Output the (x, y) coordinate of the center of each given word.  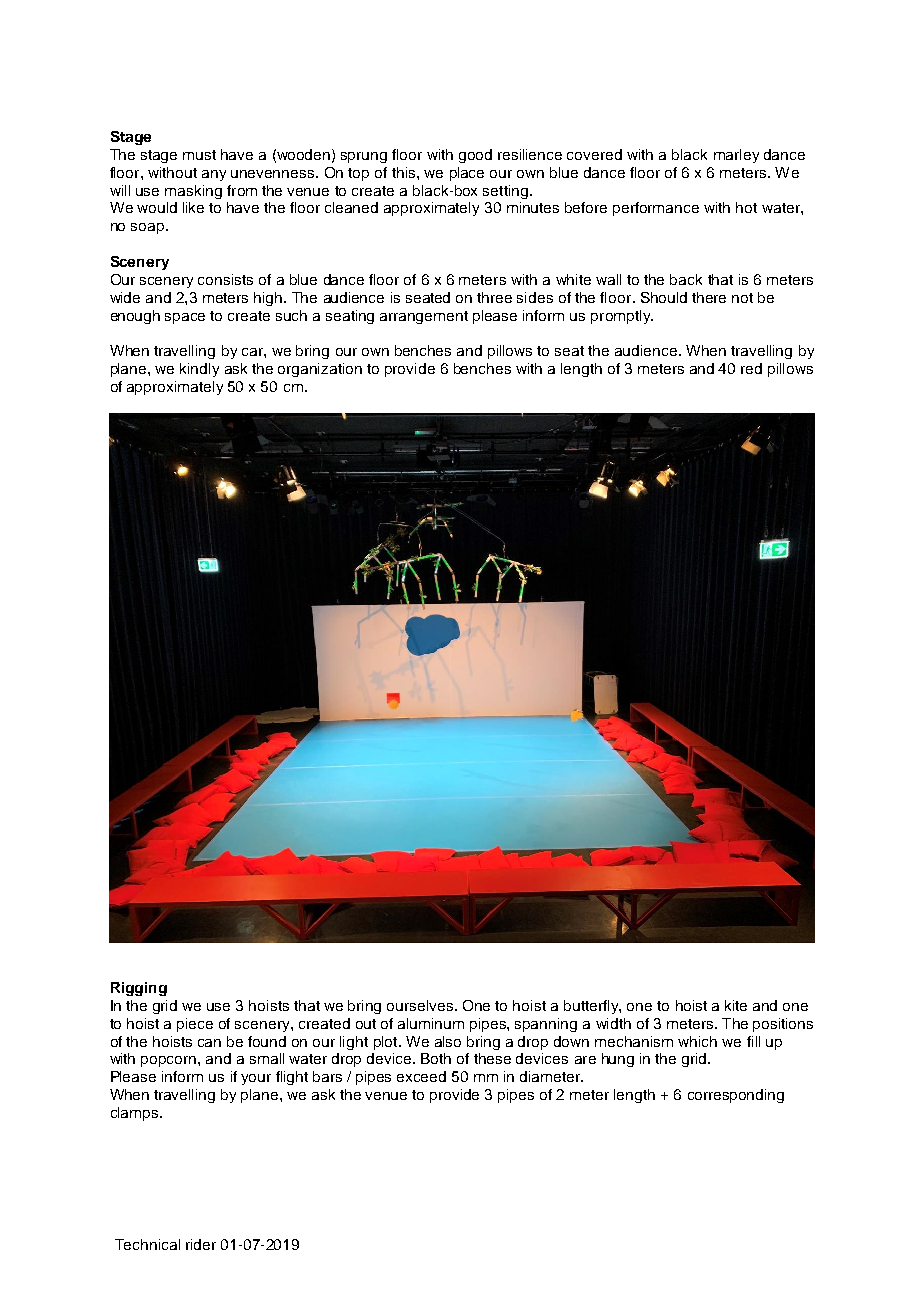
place (467, 174)
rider (201, 1244)
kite (736, 1005)
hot (746, 207)
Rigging (139, 989)
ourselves (420, 1005)
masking (193, 192)
